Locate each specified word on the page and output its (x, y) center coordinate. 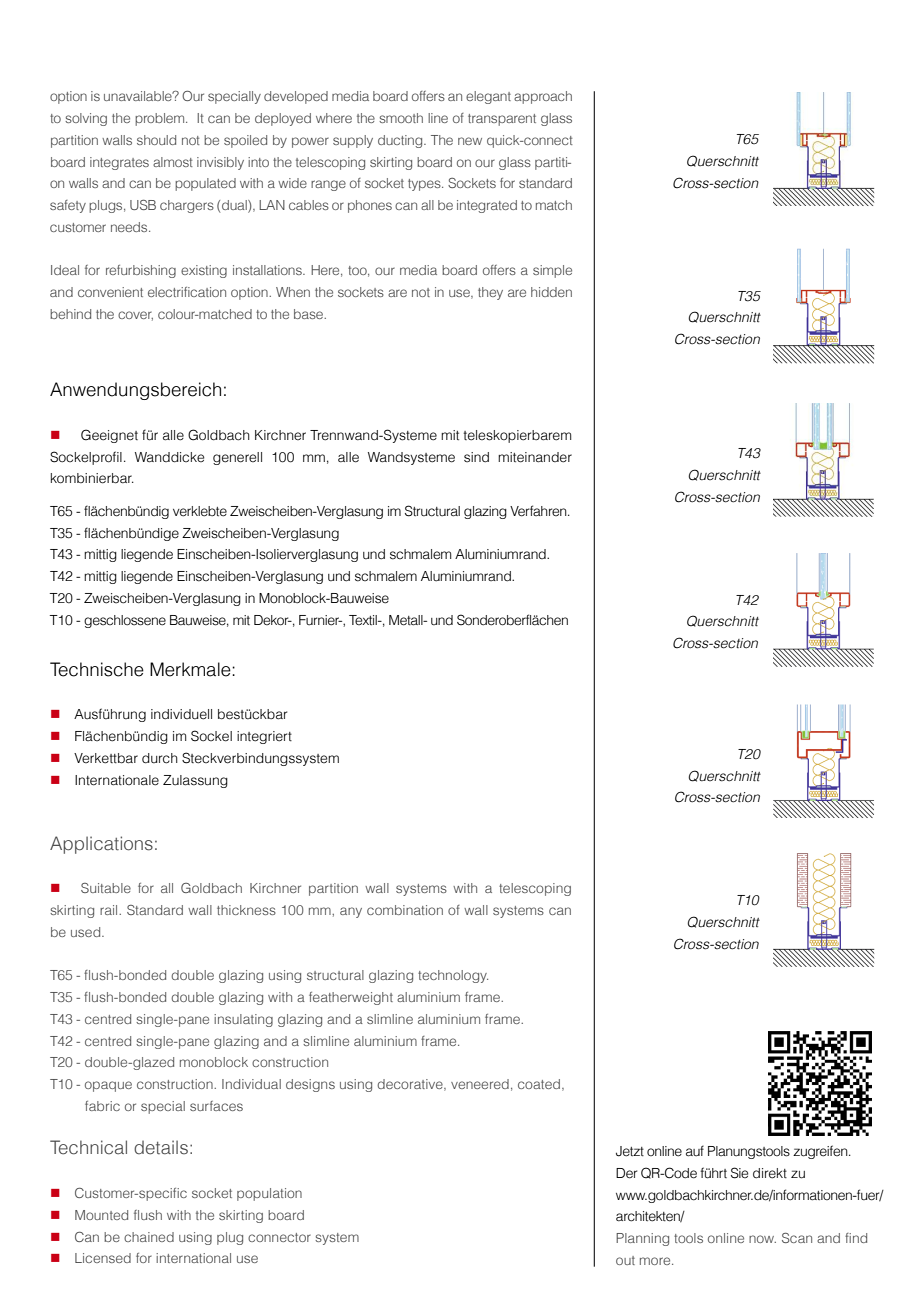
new (470, 141)
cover (135, 316)
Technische (97, 669)
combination (405, 910)
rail (110, 910)
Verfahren (539, 511)
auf (695, 1151)
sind (476, 457)
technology (453, 976)
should (156, 140)
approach (543, 97)
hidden (551, 292)
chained (149, 1237)
